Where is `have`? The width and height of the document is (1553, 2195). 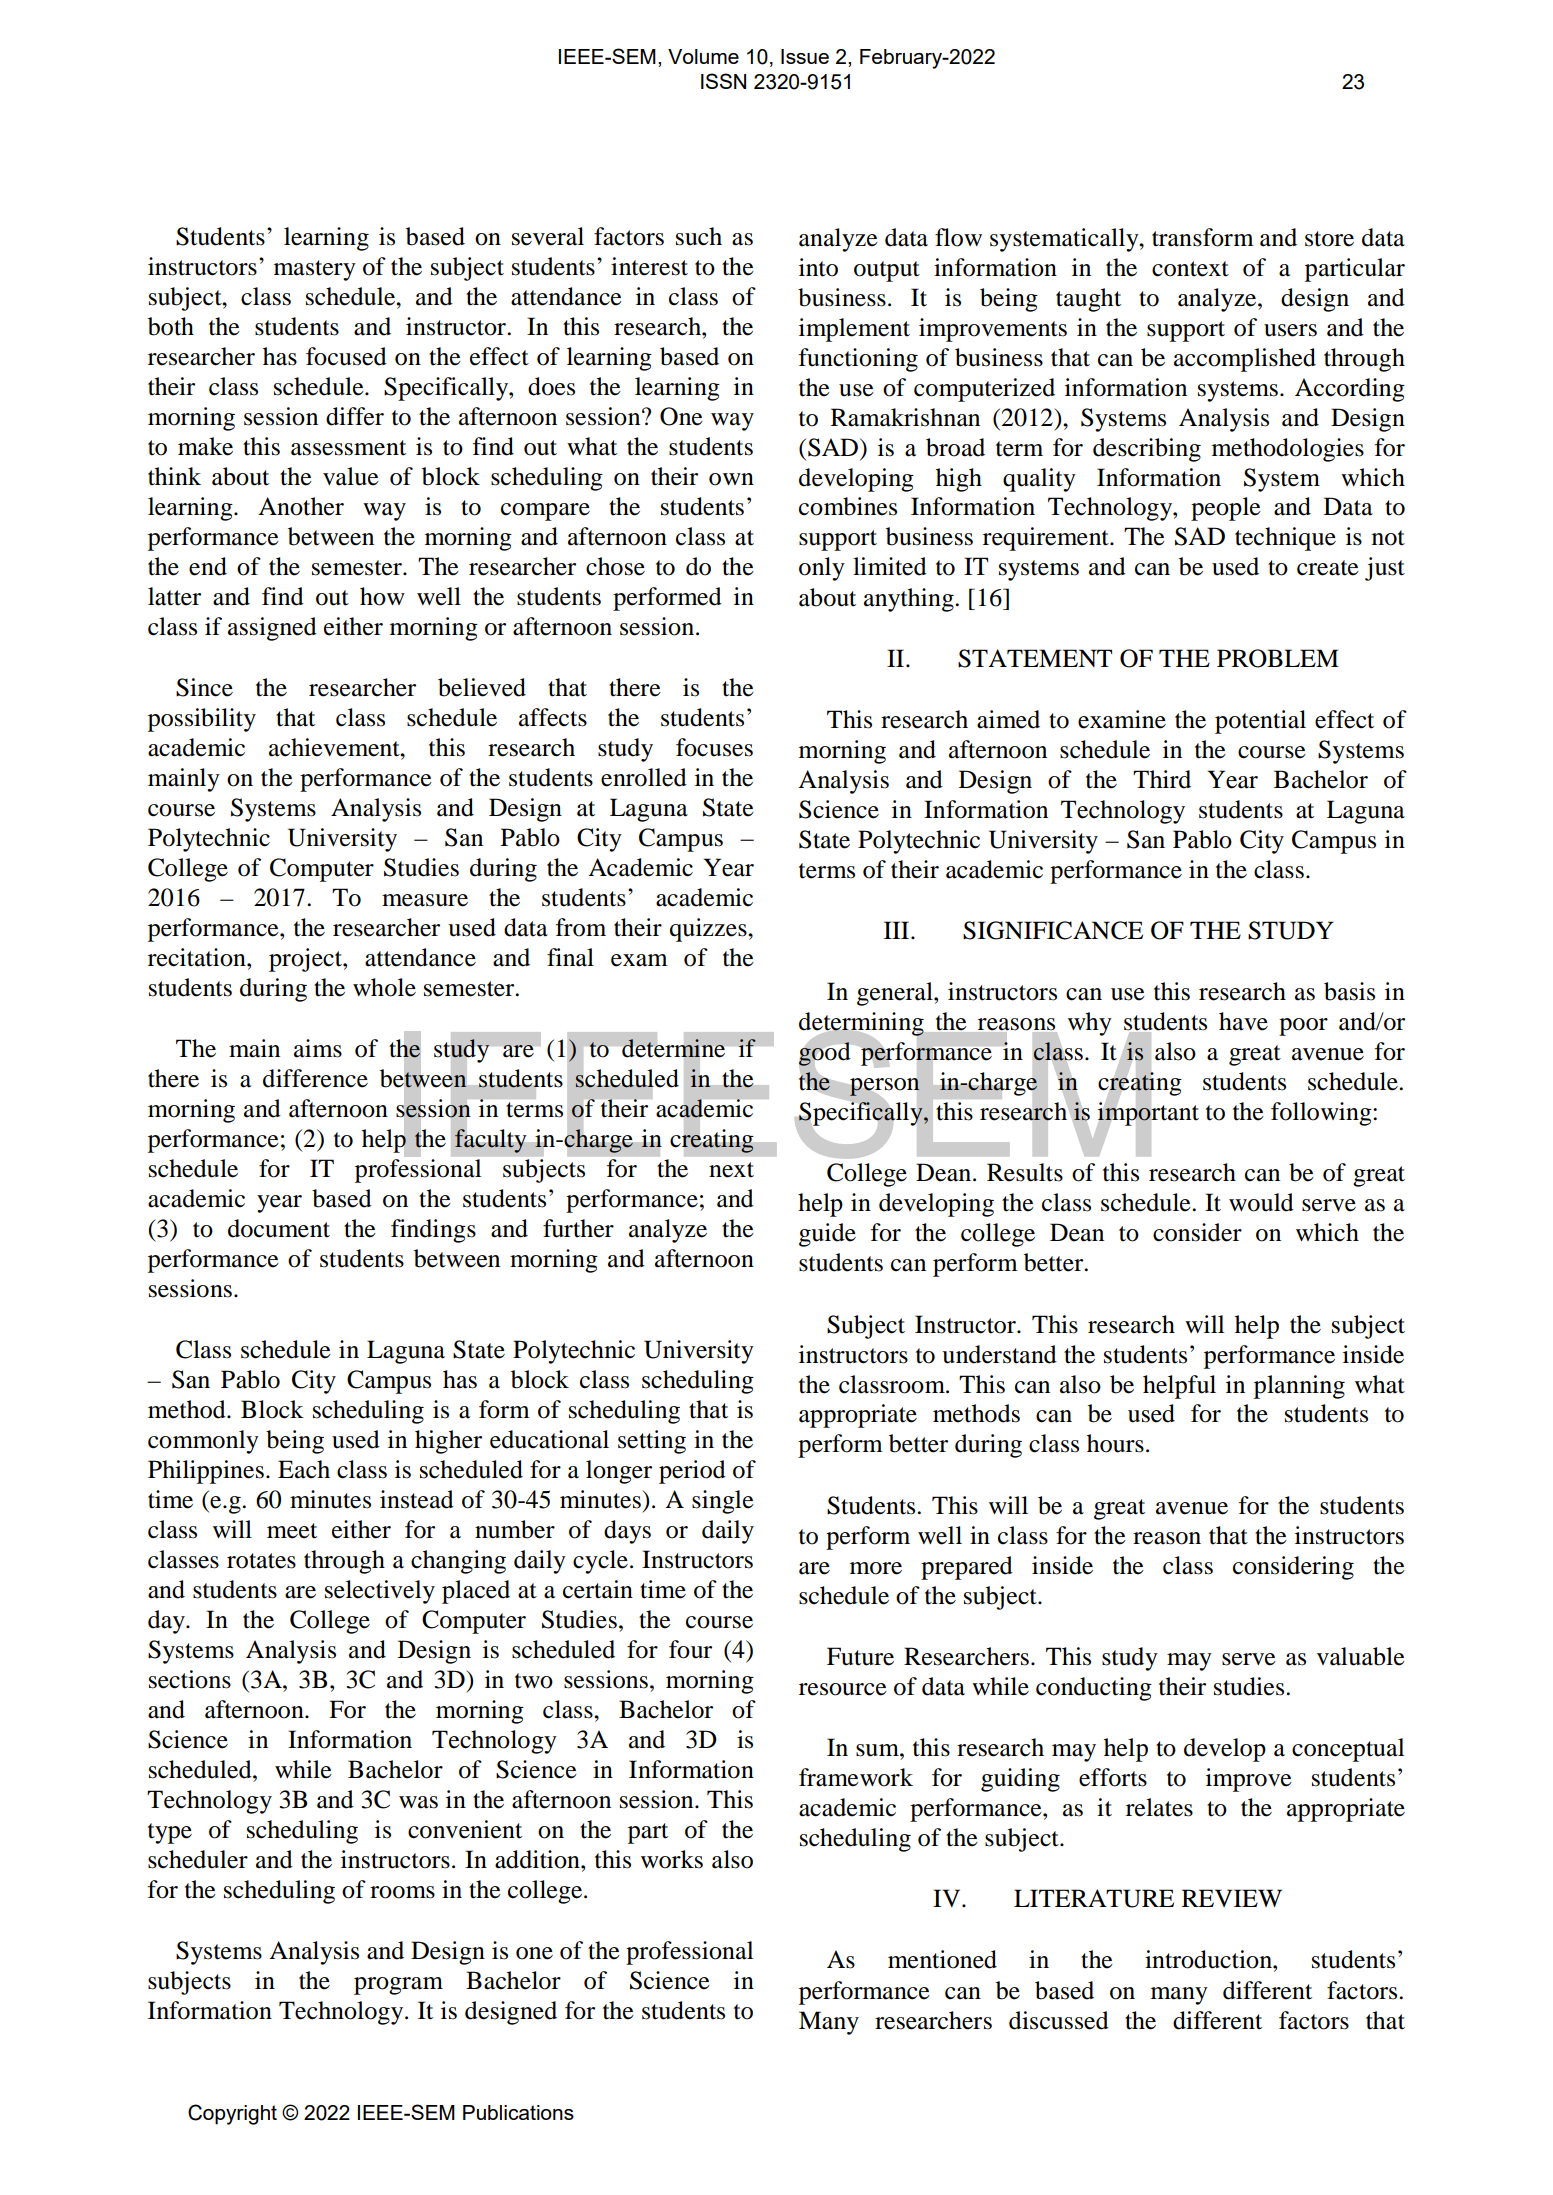 have is located at coordinates (1243, 1021).
